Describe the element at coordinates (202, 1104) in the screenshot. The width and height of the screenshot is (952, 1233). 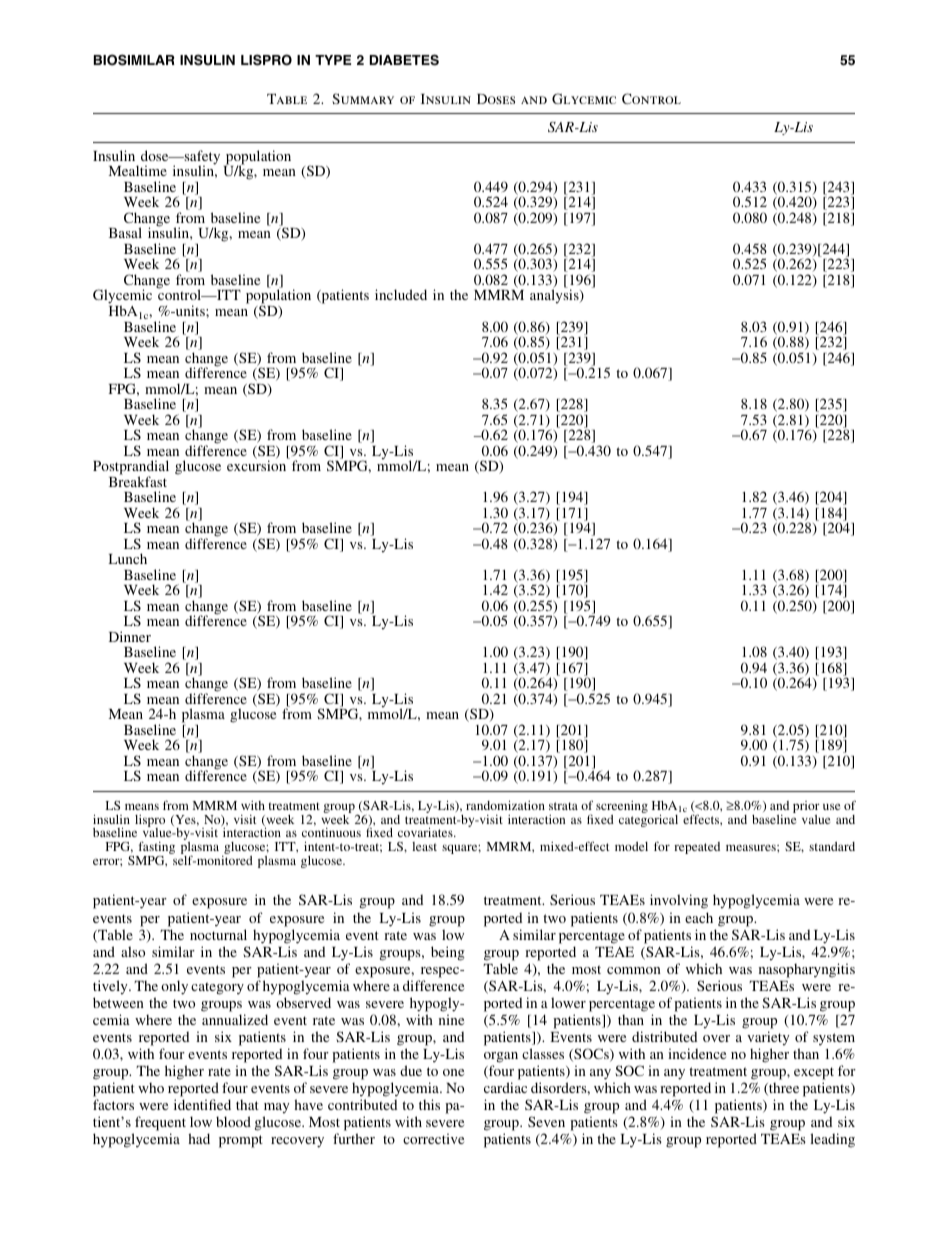
I see `identified` at that location.
